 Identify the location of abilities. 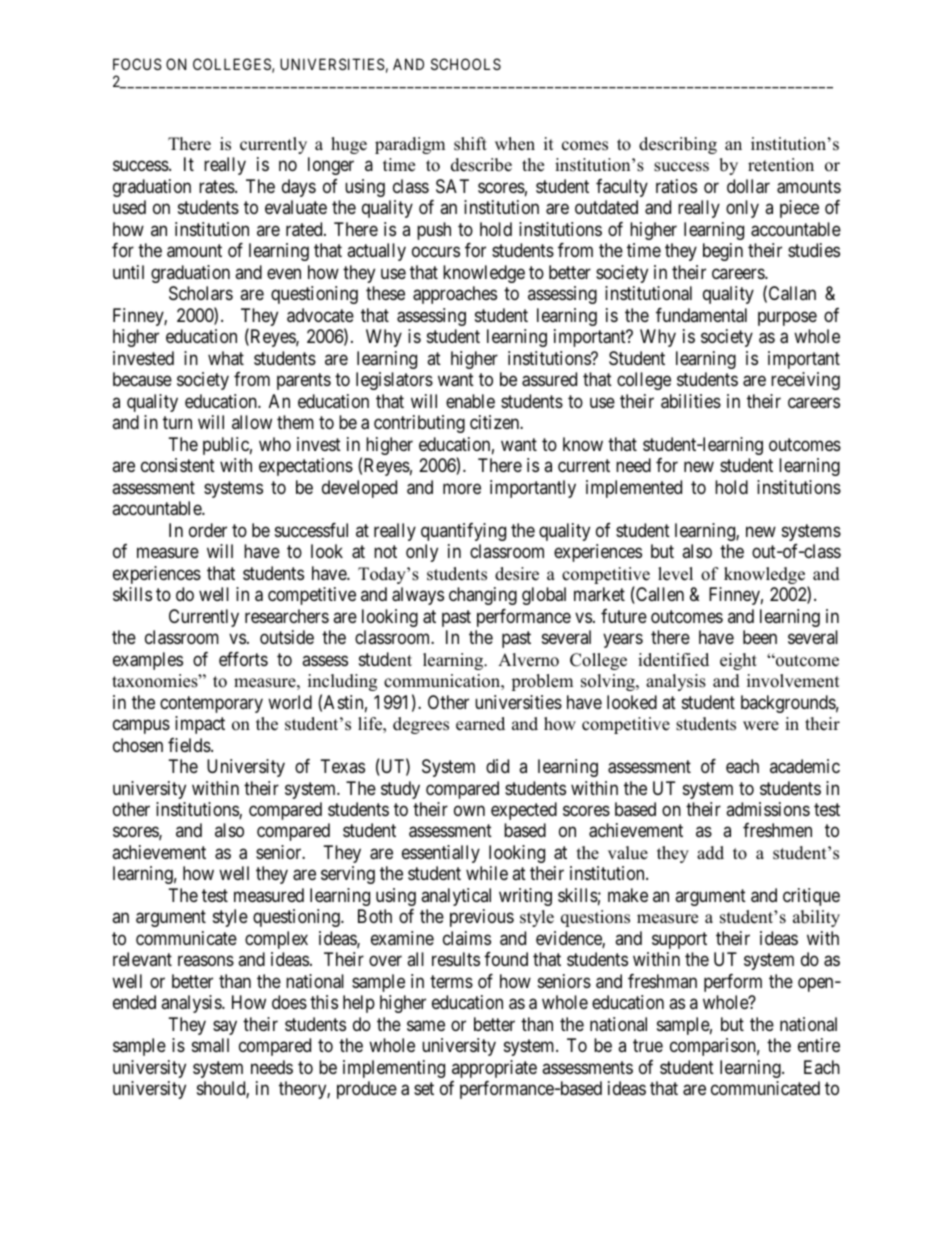
(691, 401).
